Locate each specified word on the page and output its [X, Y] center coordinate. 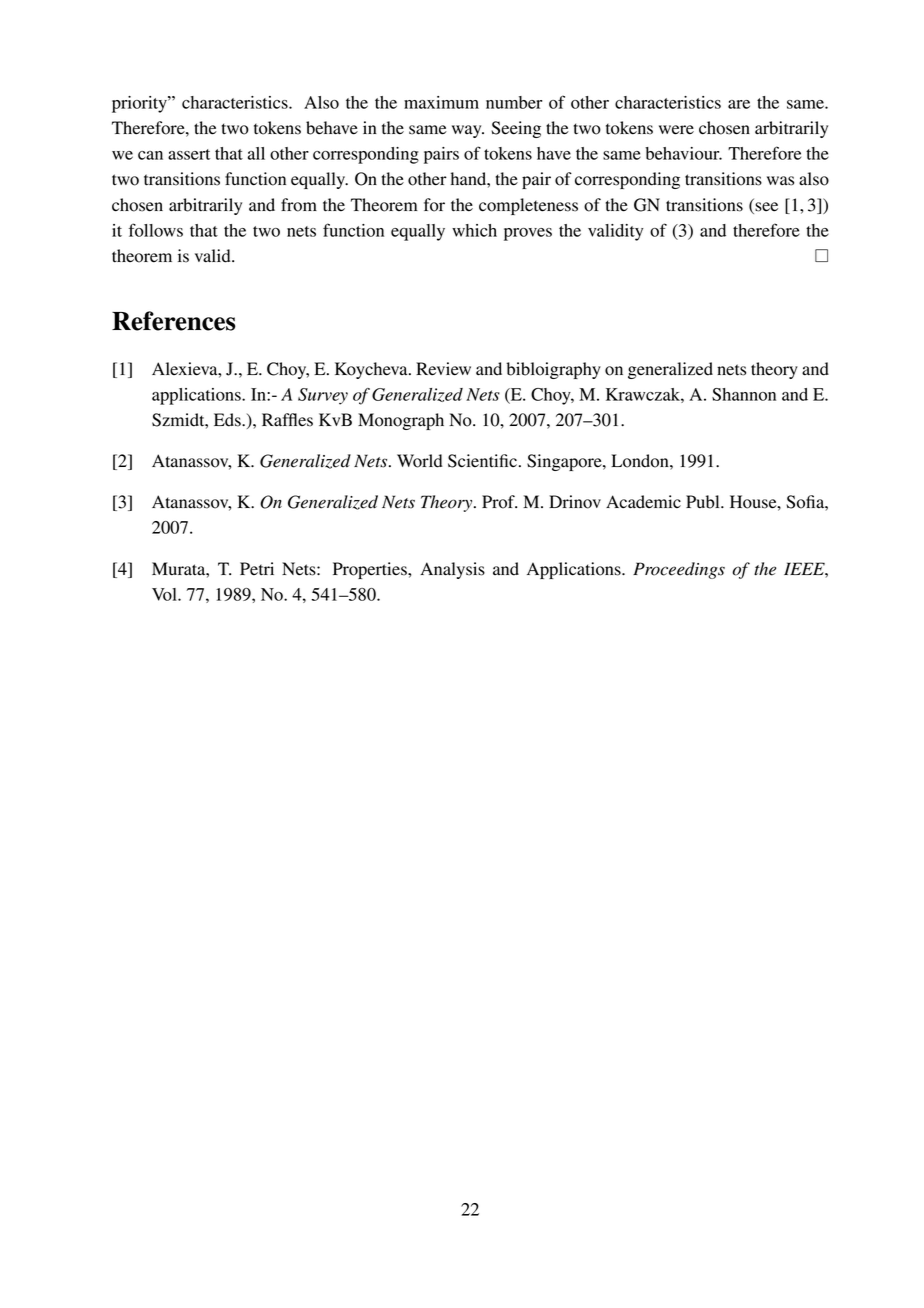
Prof [499, 502]
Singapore [565, 462]
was [780, 181]
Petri [257, 569]
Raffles [287, 420]
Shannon [744, 394]
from [299, 205]
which [474, 230]
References [174, 321]
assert [189, 154]
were [676, 130]
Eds [228, 420]
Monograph [401, 421]
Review [443, 369]
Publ [704, 502]
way [468, 131]
